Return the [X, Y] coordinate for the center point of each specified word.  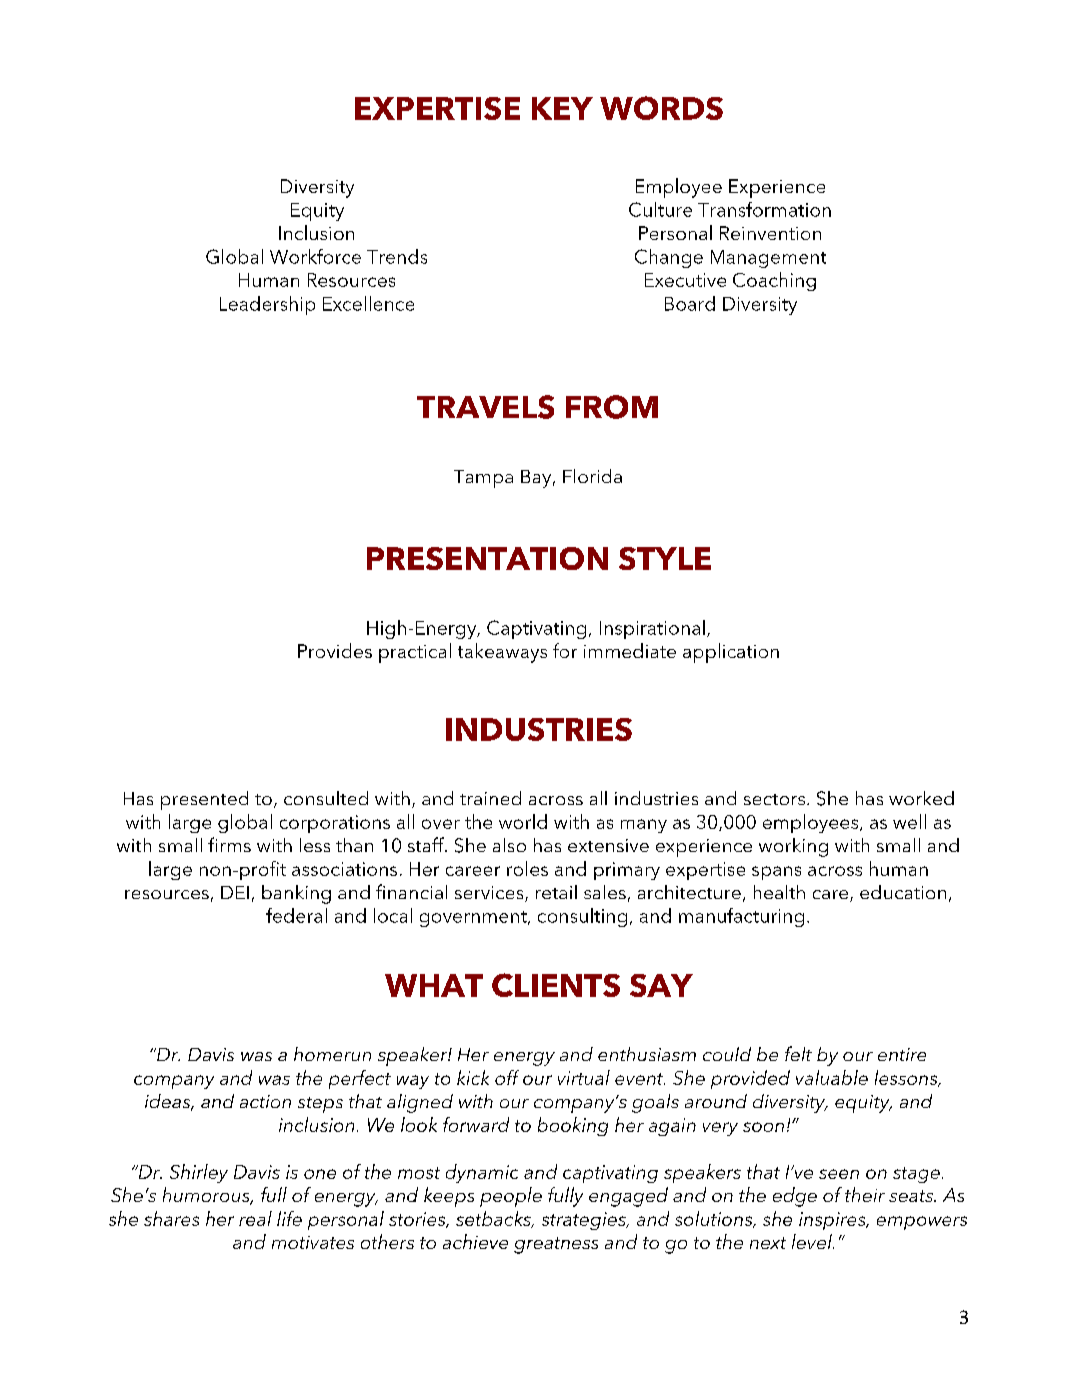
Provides [335, 650]
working [793, 847]
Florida [592, 476]
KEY [562, 108]
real [255, 1218]
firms [229, 844]
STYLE [665, 558]
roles [527, 868]
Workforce [315, 256]
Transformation [764, 209]
